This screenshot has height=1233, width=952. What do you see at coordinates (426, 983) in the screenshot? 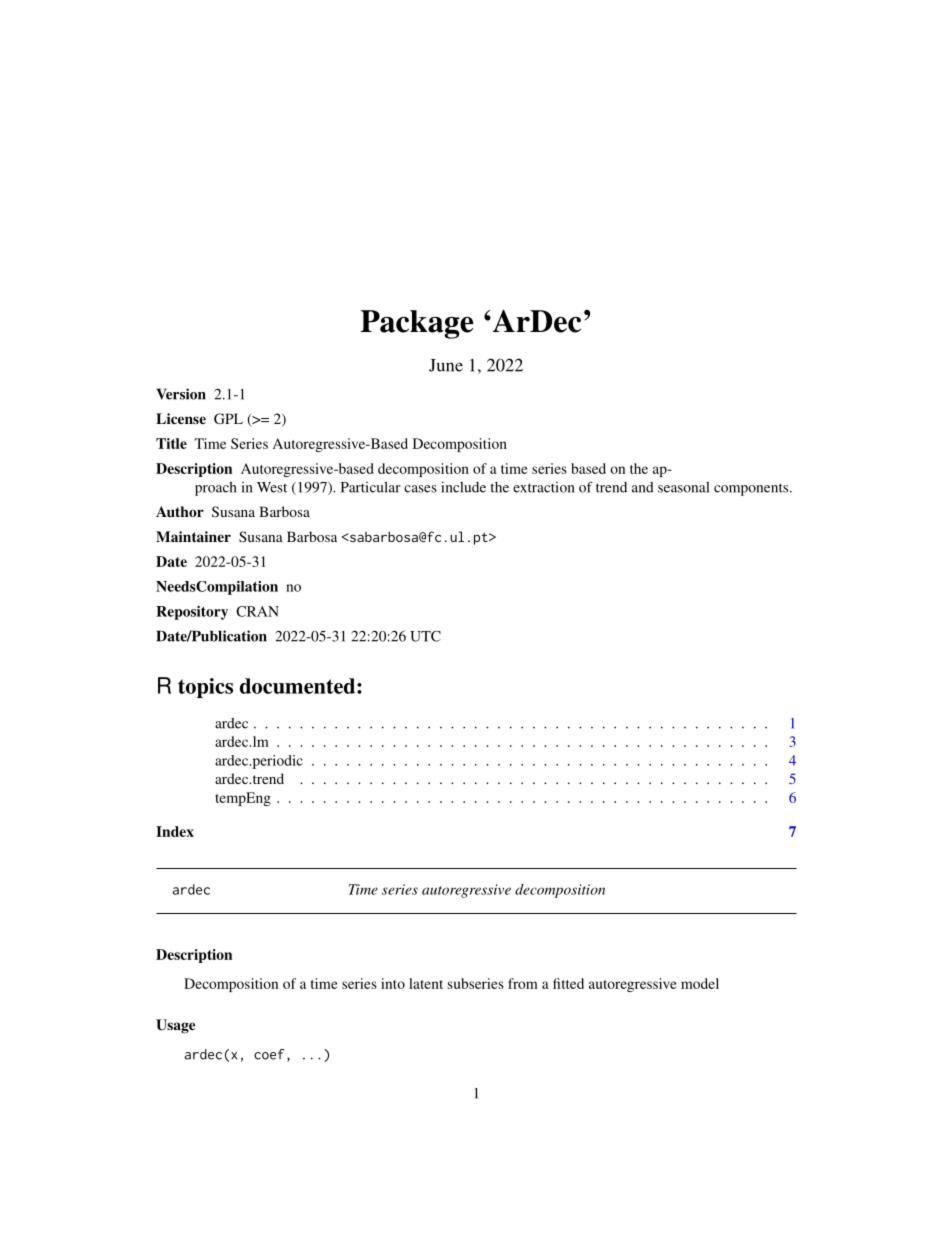
I see `latent` at bounding box center [426, 983].
